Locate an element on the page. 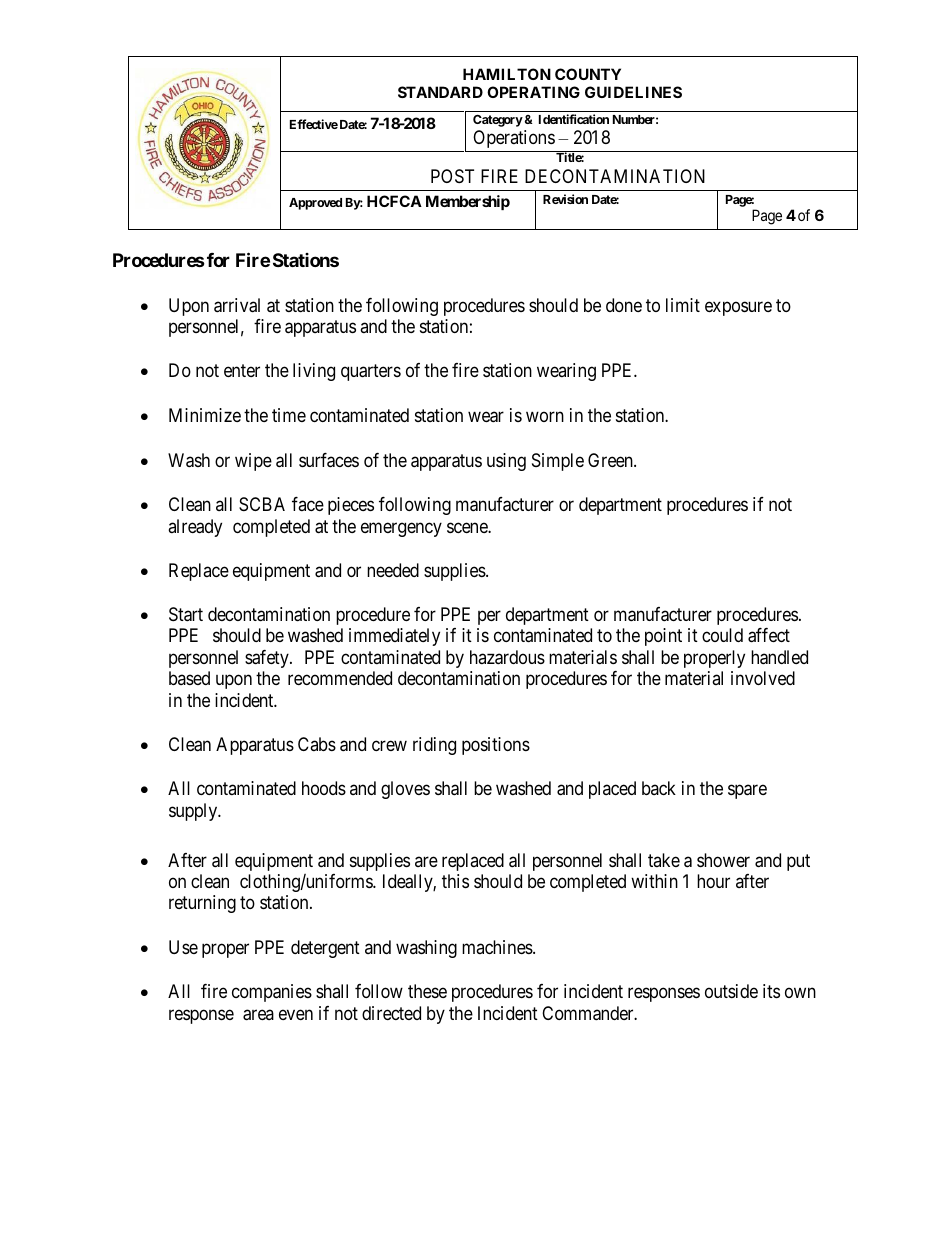  exposure is located at coordinates (738, 308).
